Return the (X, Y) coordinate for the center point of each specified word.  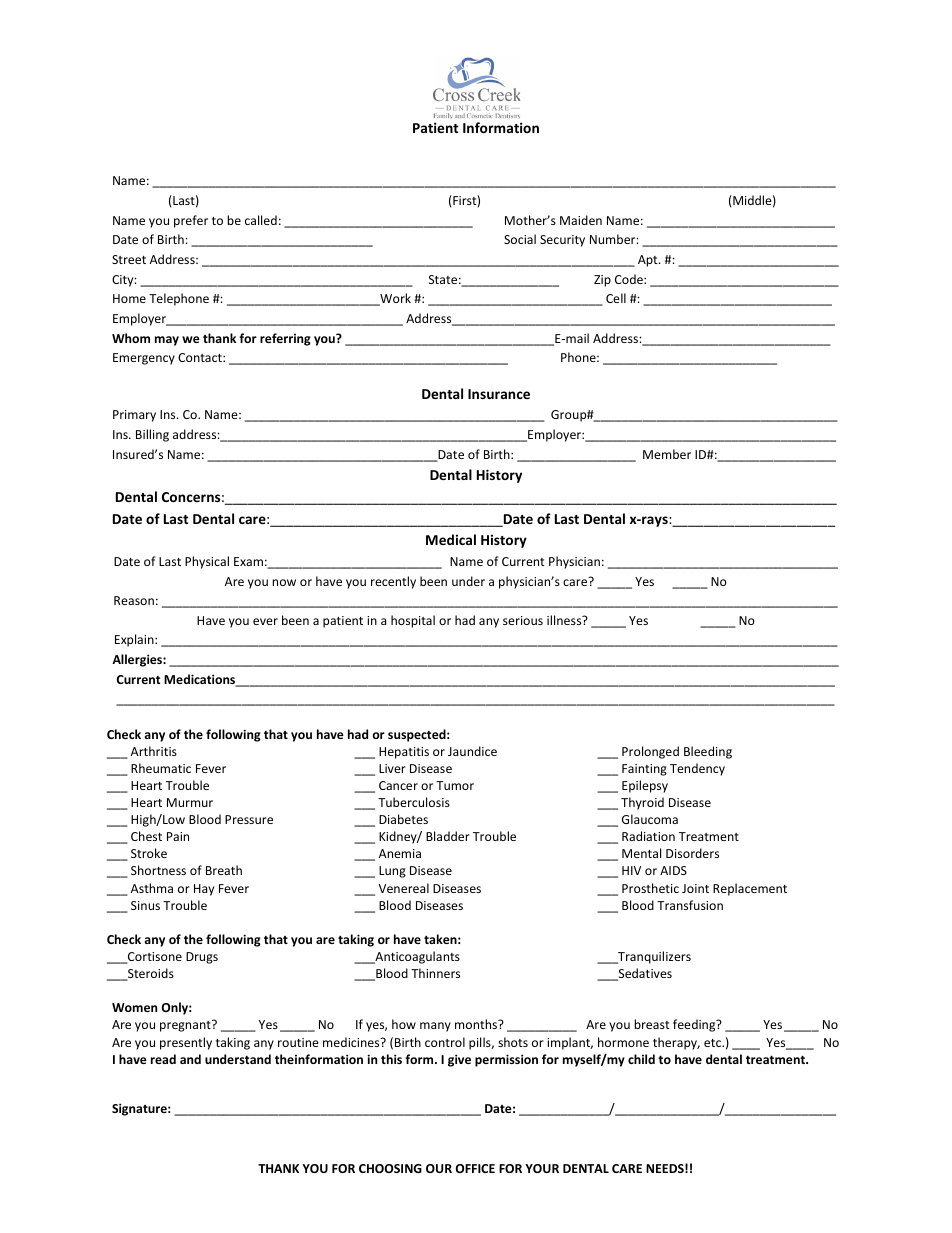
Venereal (404, 888)
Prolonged (650, 752)
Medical (451, 539)
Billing (152, 435)
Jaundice (472, 751)
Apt (649, 261)
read (163, 1059)
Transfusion (690, 905)
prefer (191, 221)
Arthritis (154, 751)
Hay (204, 890)
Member (667, 454)
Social (520, 239)
